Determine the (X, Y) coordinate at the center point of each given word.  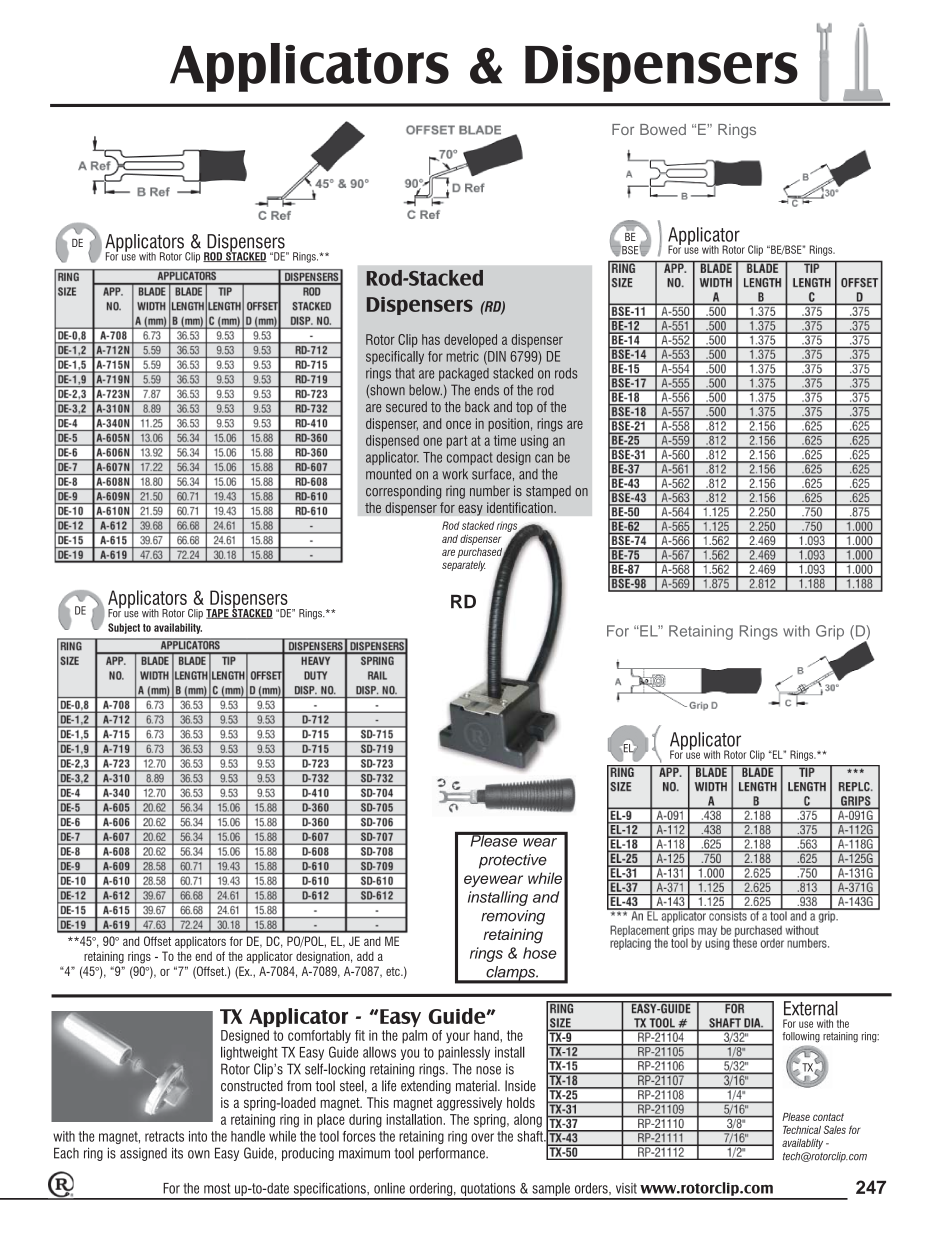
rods (566, 373)
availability (178, 628)
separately (464, 566)
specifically (395, 357)
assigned (143, 1154)
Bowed (663, 129)
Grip (830, 632)
